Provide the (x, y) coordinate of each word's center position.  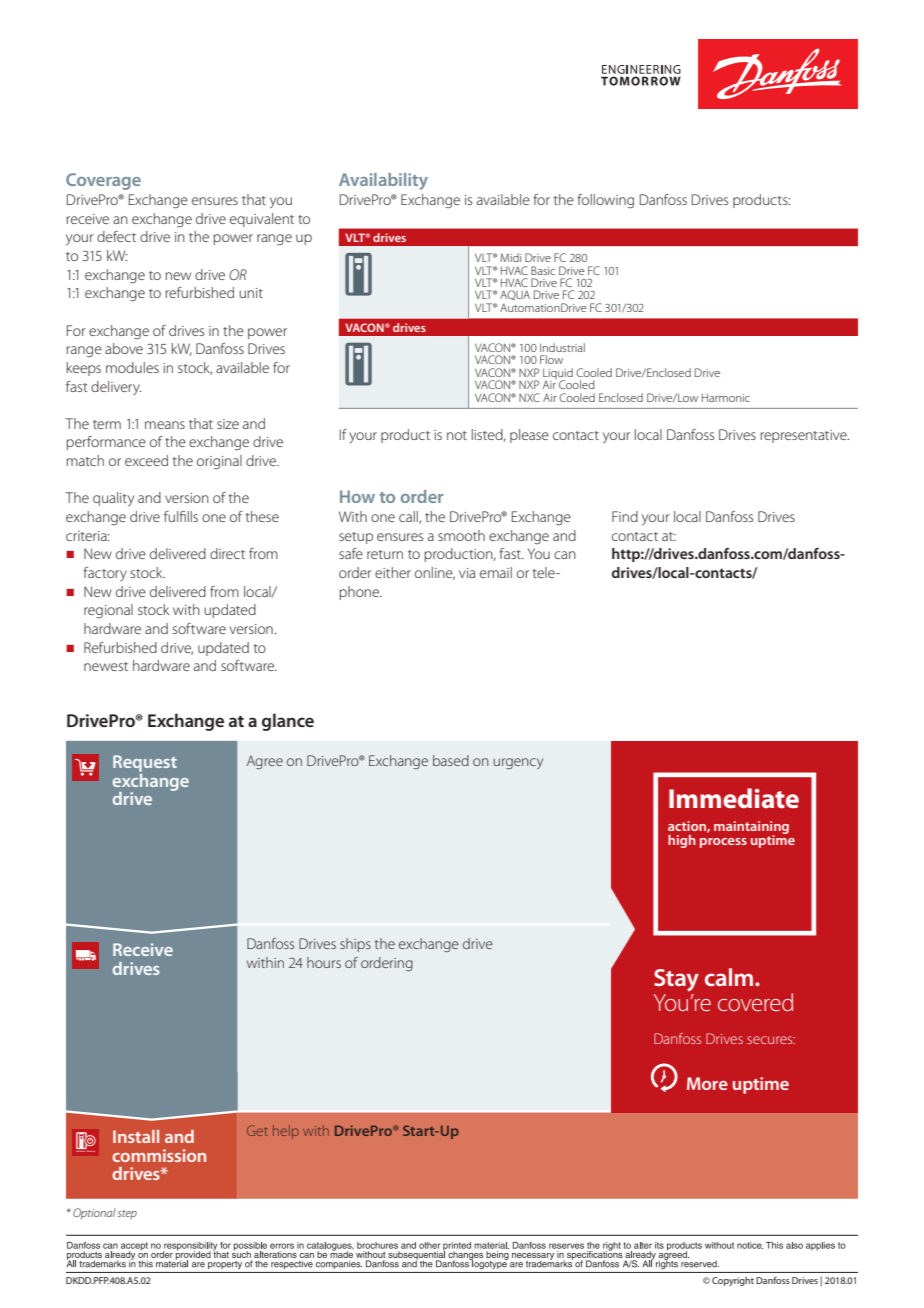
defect (116, 236)
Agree (265, 762)
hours (324, 962)
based (451, 760)
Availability (383, 181)
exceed (146, 460)
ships (355, 945)
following (605, 201)
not (457, 435)
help (286, 1132)
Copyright (733, 1281)
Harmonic (726, 398)
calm (730, 977)
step (127, 1214)
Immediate (734, 798)
